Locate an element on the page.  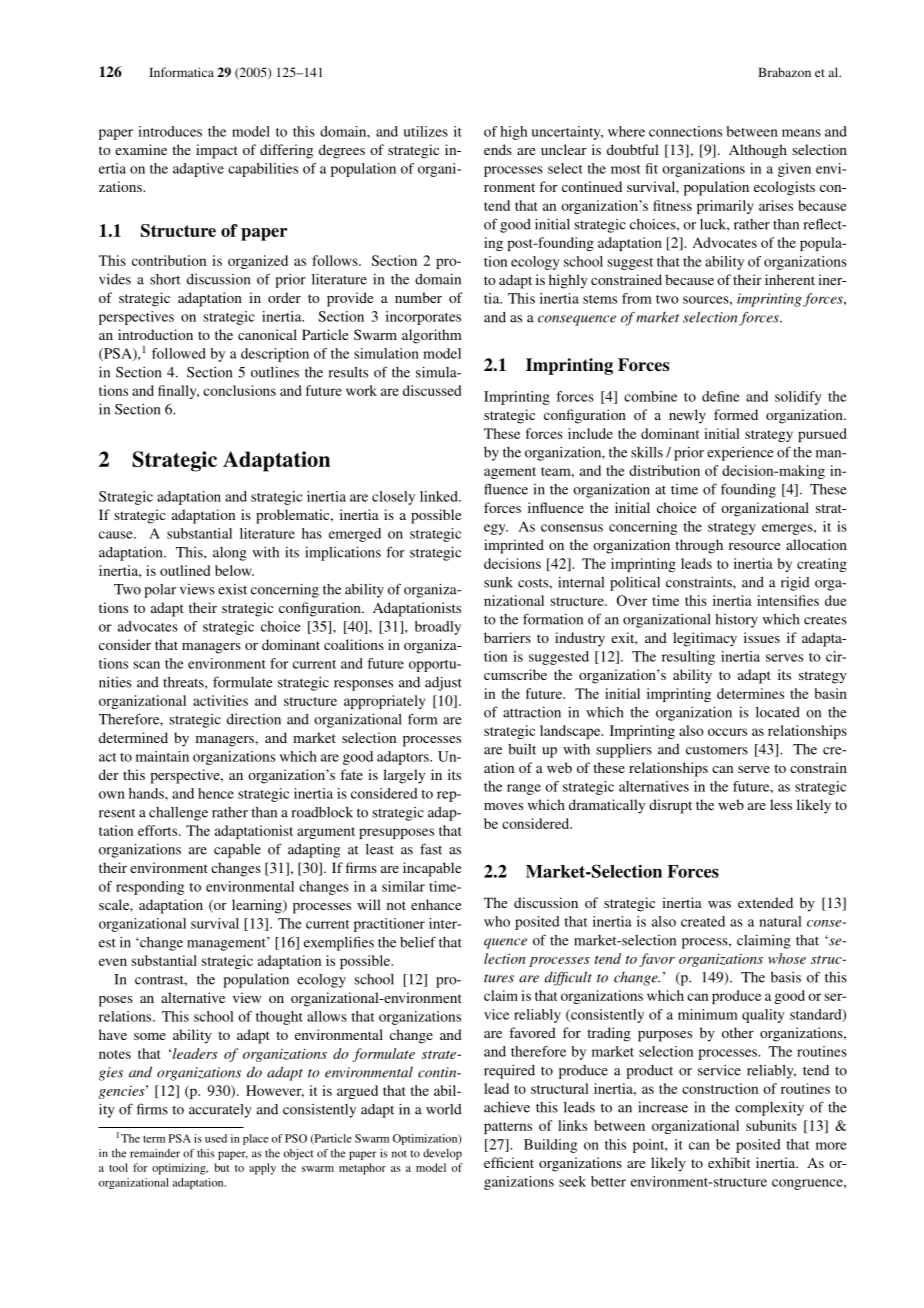
challenge is located at coordinates (178, 814).
